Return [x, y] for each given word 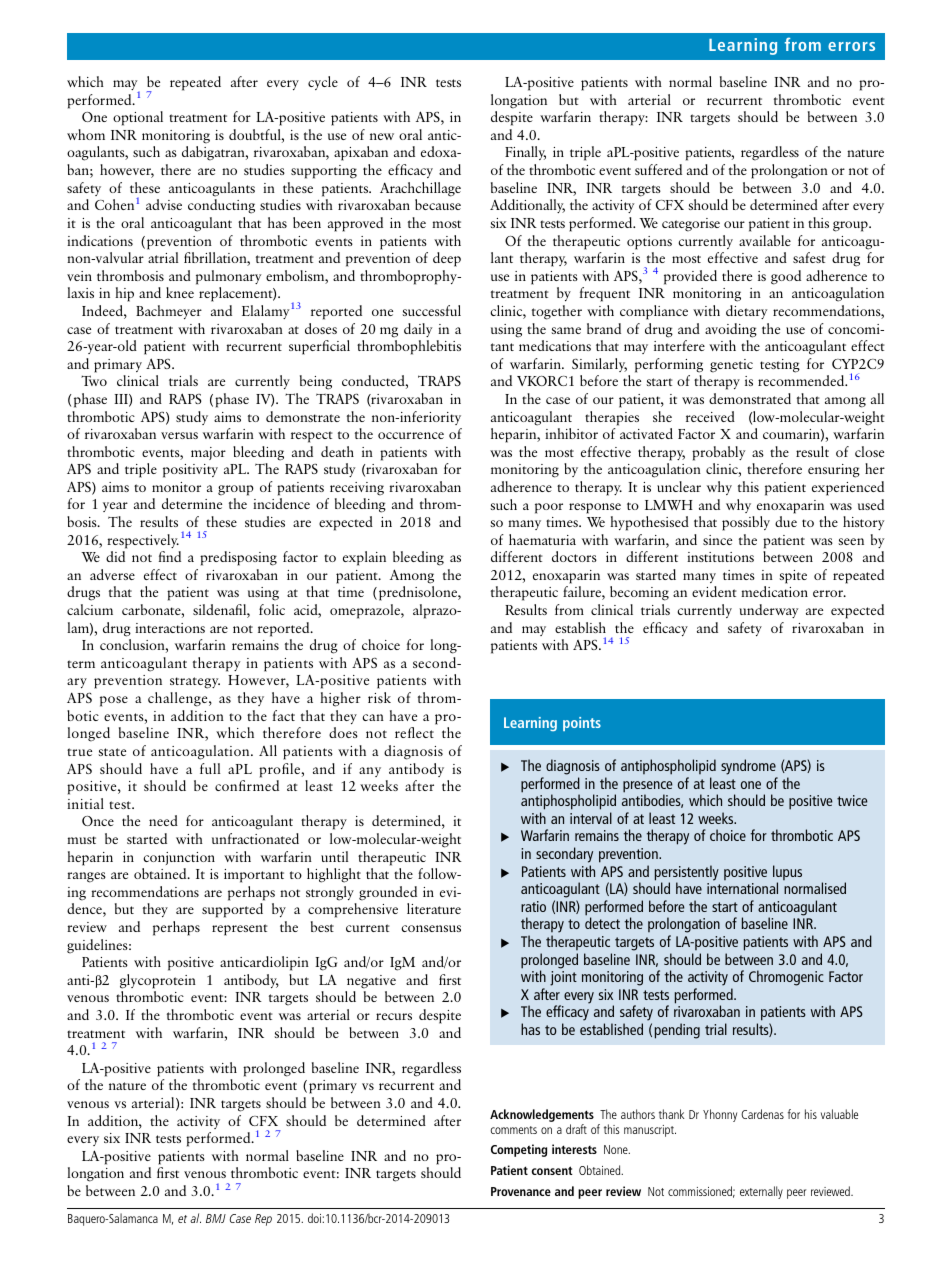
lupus [787, 874]
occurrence [411, 435]
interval [591, 818]
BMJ [216, 1218]
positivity [190, 471]
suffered [658, 169]
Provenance [521, 1191]
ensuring [834, 471]
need [163, 820]
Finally [525, 153]
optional [138, 118]
